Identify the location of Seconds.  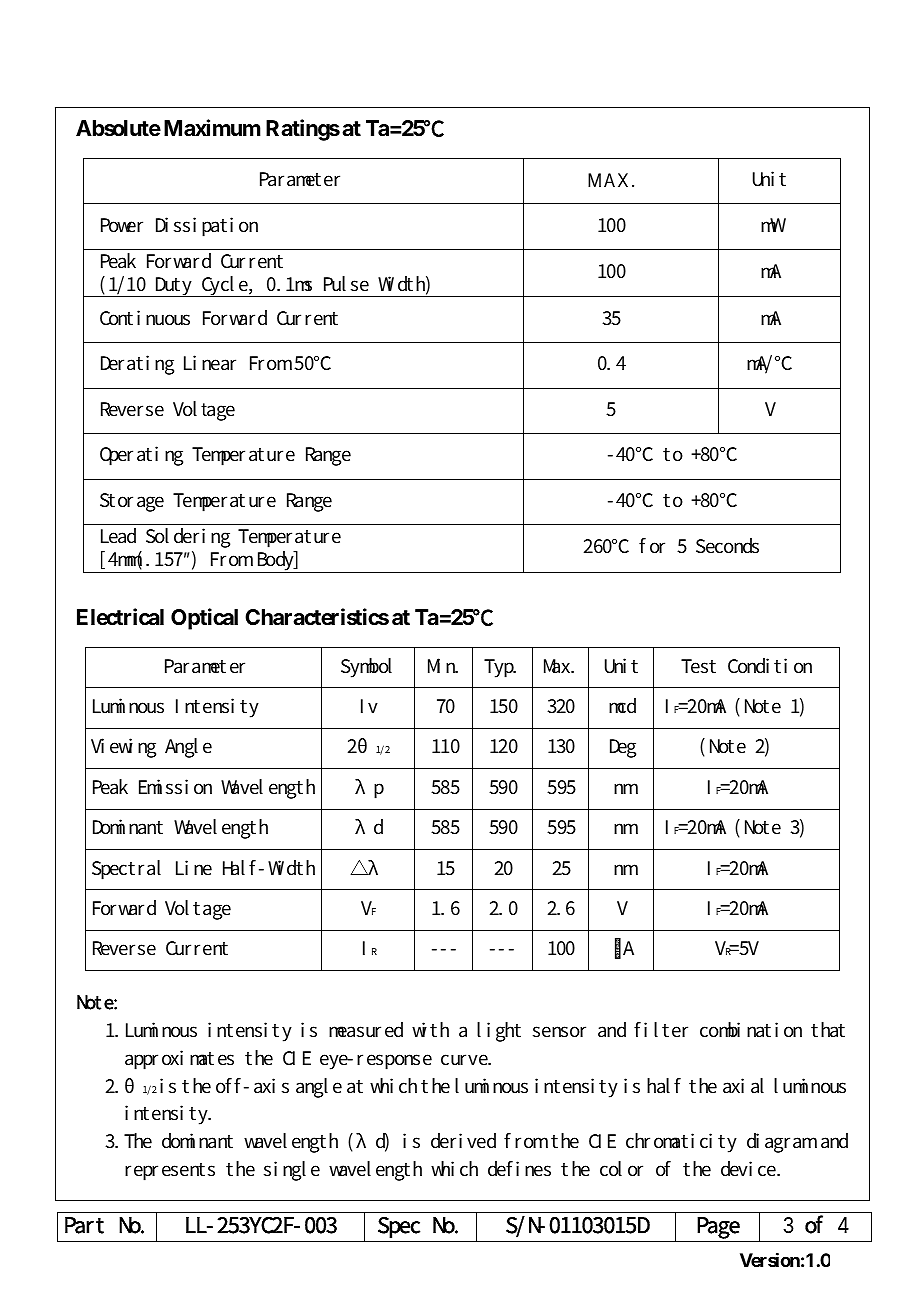
(727, 546).
